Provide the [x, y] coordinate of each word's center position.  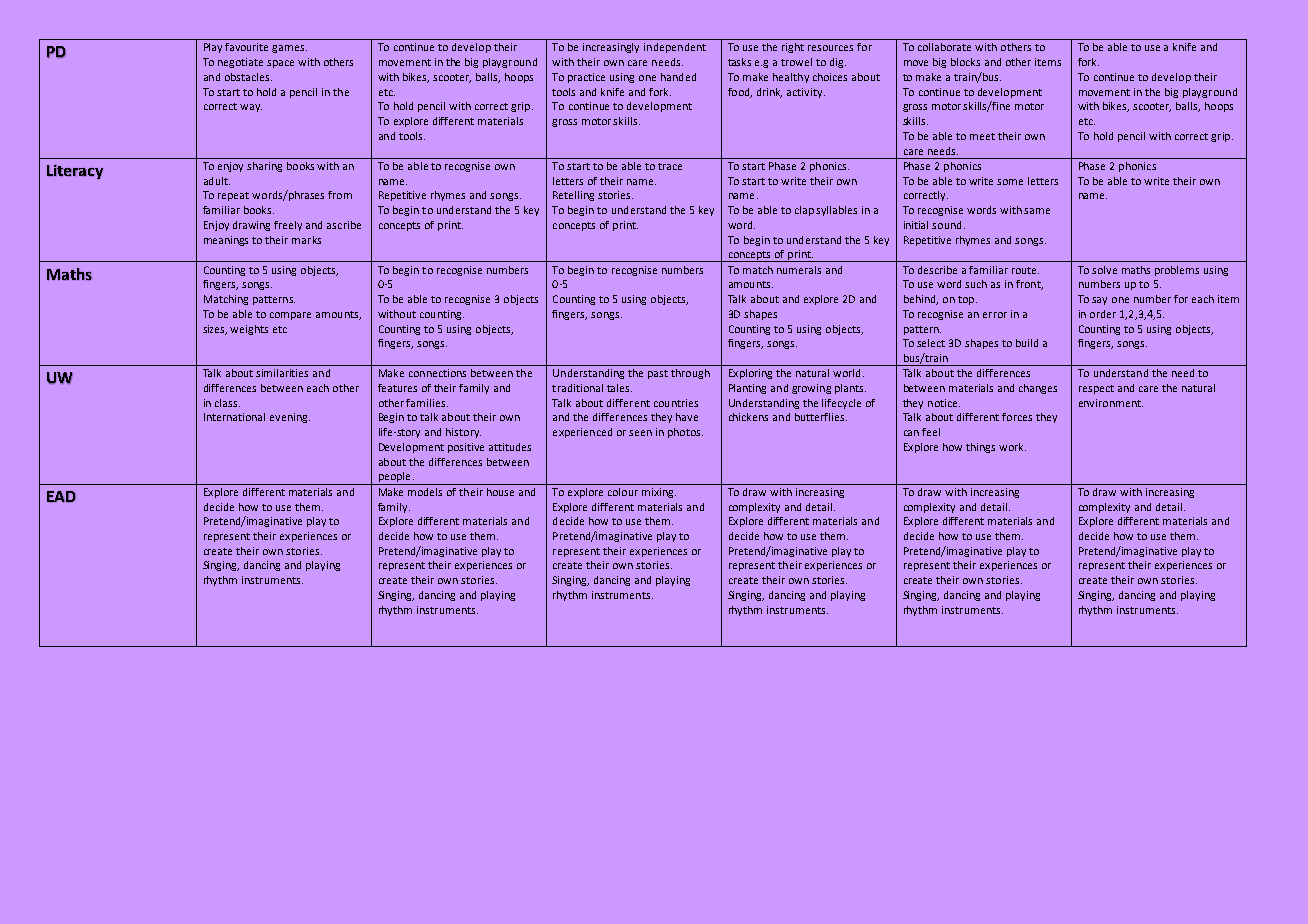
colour [623, 492]
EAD [61, 496]
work [1012, 447]
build [1027, 343]
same [1037, 211]
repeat [233, 196]
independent [675, 48]
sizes [215, 330]
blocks [965, 62]
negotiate [240, 63]
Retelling [573, 196]
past [658, 374]
